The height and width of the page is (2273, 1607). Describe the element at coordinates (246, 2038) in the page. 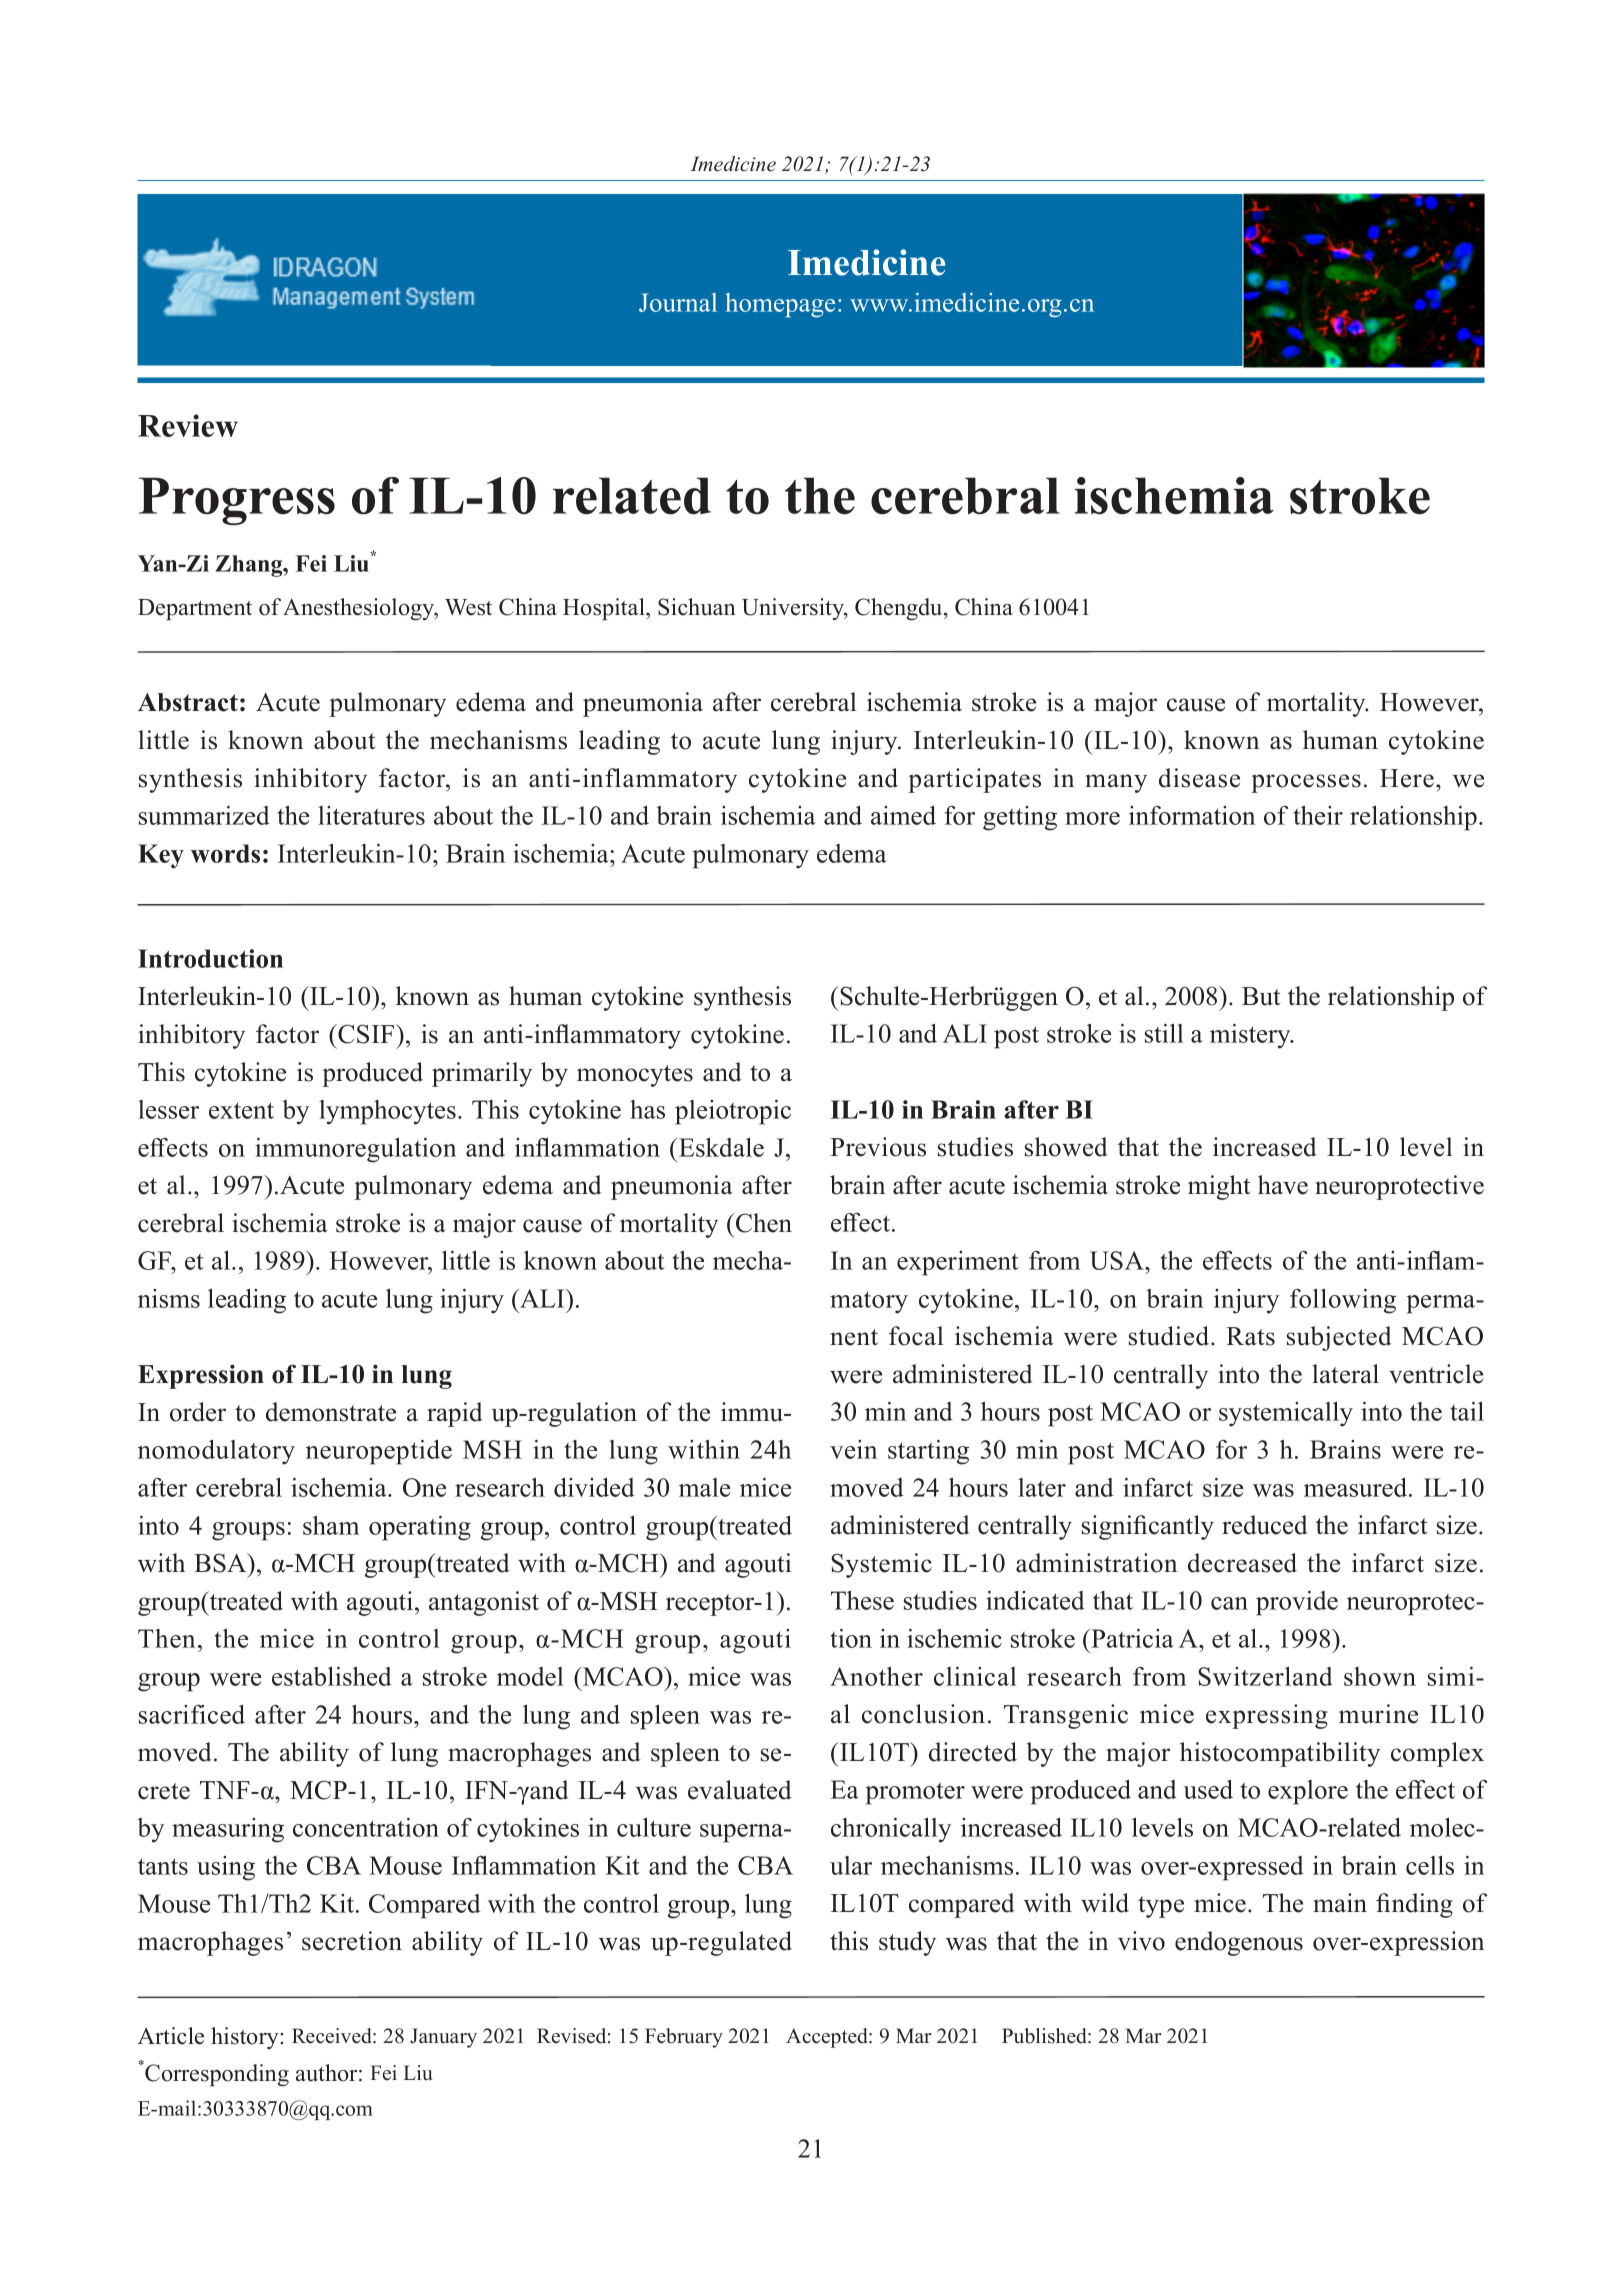

I see `history` at that location.
